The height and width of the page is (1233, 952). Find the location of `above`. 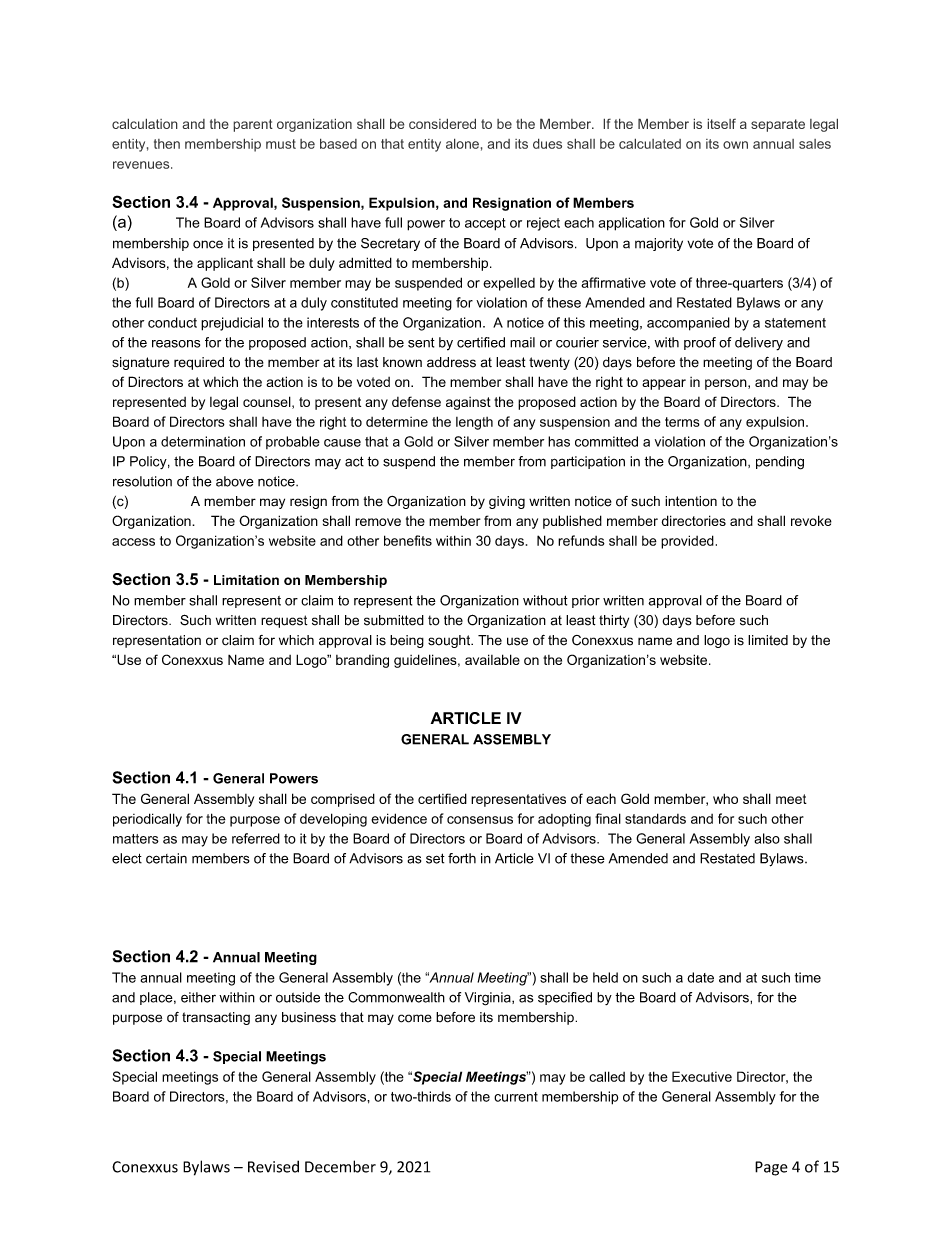

above is located at coordinates (235, 481).
